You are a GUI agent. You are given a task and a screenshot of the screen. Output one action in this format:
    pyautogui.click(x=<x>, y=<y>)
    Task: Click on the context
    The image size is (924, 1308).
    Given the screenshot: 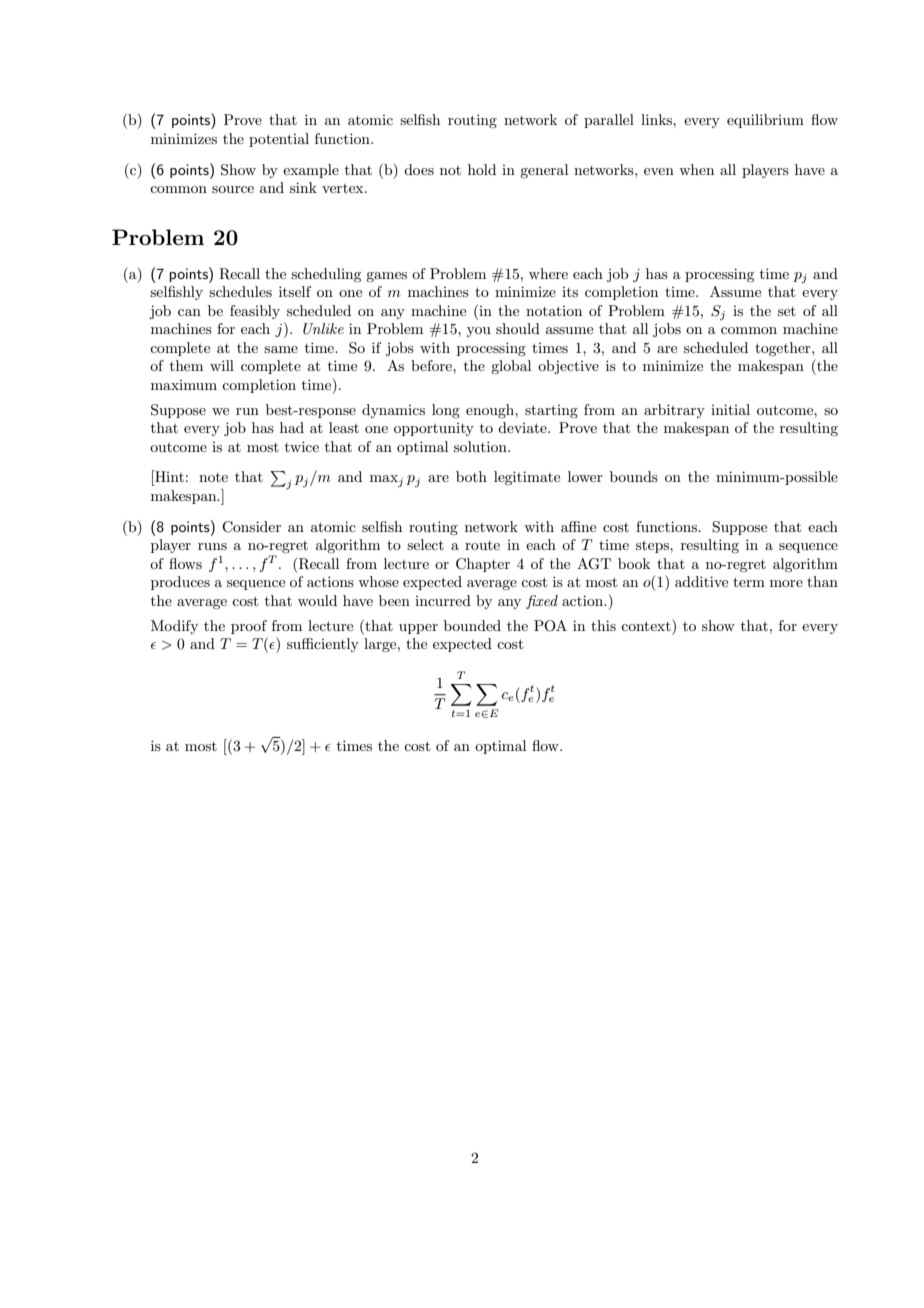 What is the action you would take?
    pyautogui.click(x=647, y=625)
